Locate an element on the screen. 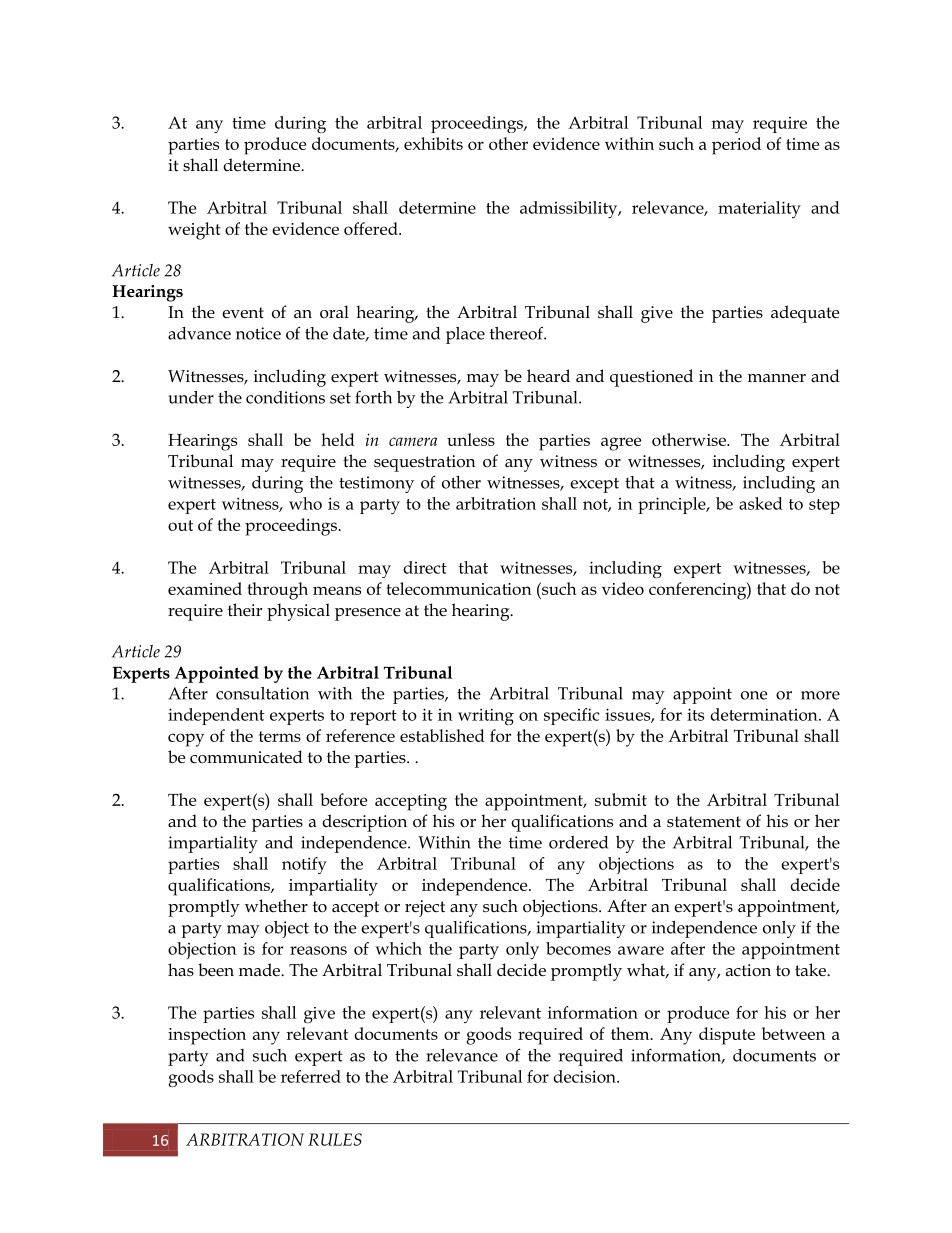 The height and width of the screenshot is (1233, 952). dispute is located at coordinates (727, 1036).
